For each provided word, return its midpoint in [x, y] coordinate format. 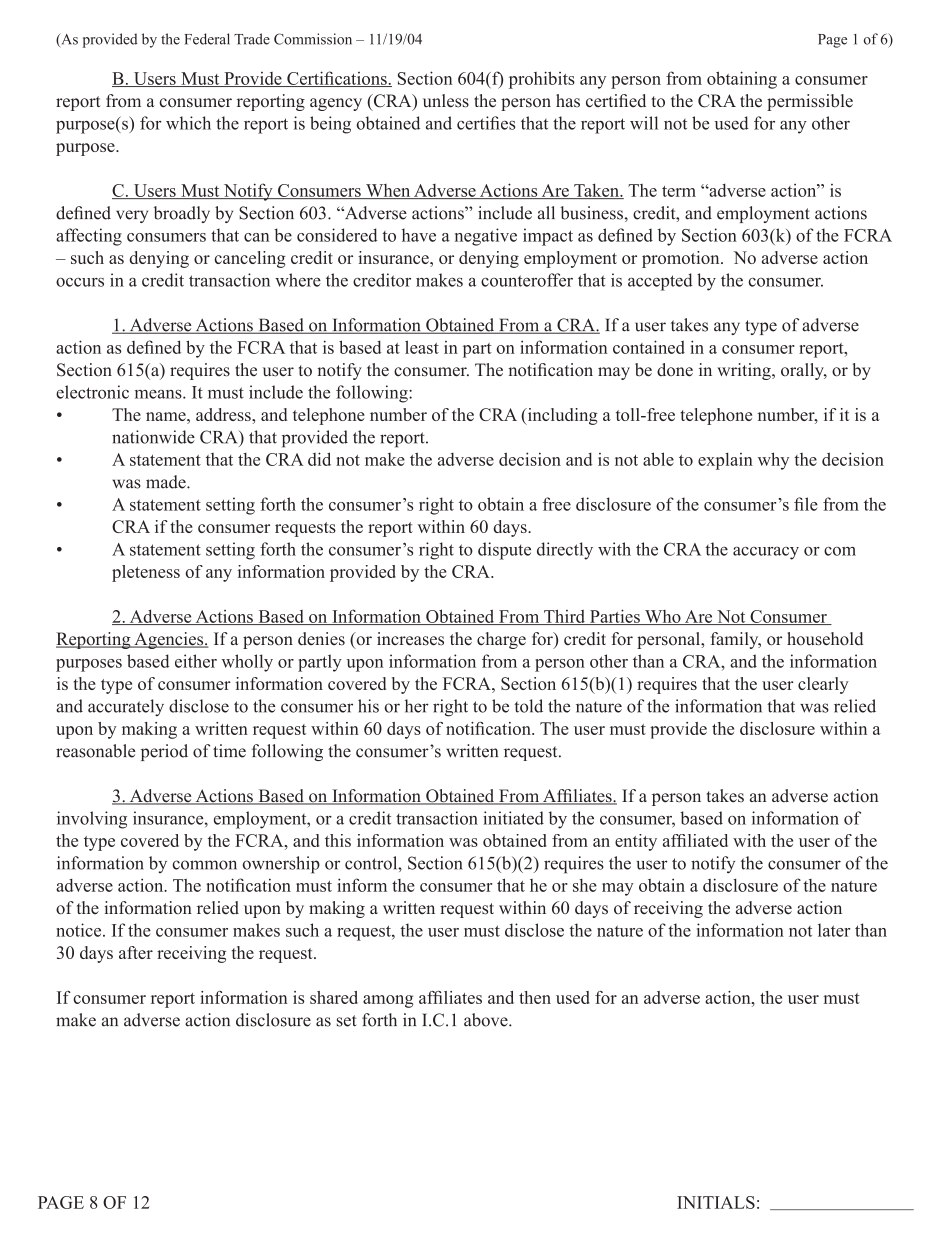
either [196, 661]
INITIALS [716, 1202]
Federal [207, 39]
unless [446, 101]
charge [501, 640]
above [487, 1020]
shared [334, 997]
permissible [810, 102]
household [825, 639]
